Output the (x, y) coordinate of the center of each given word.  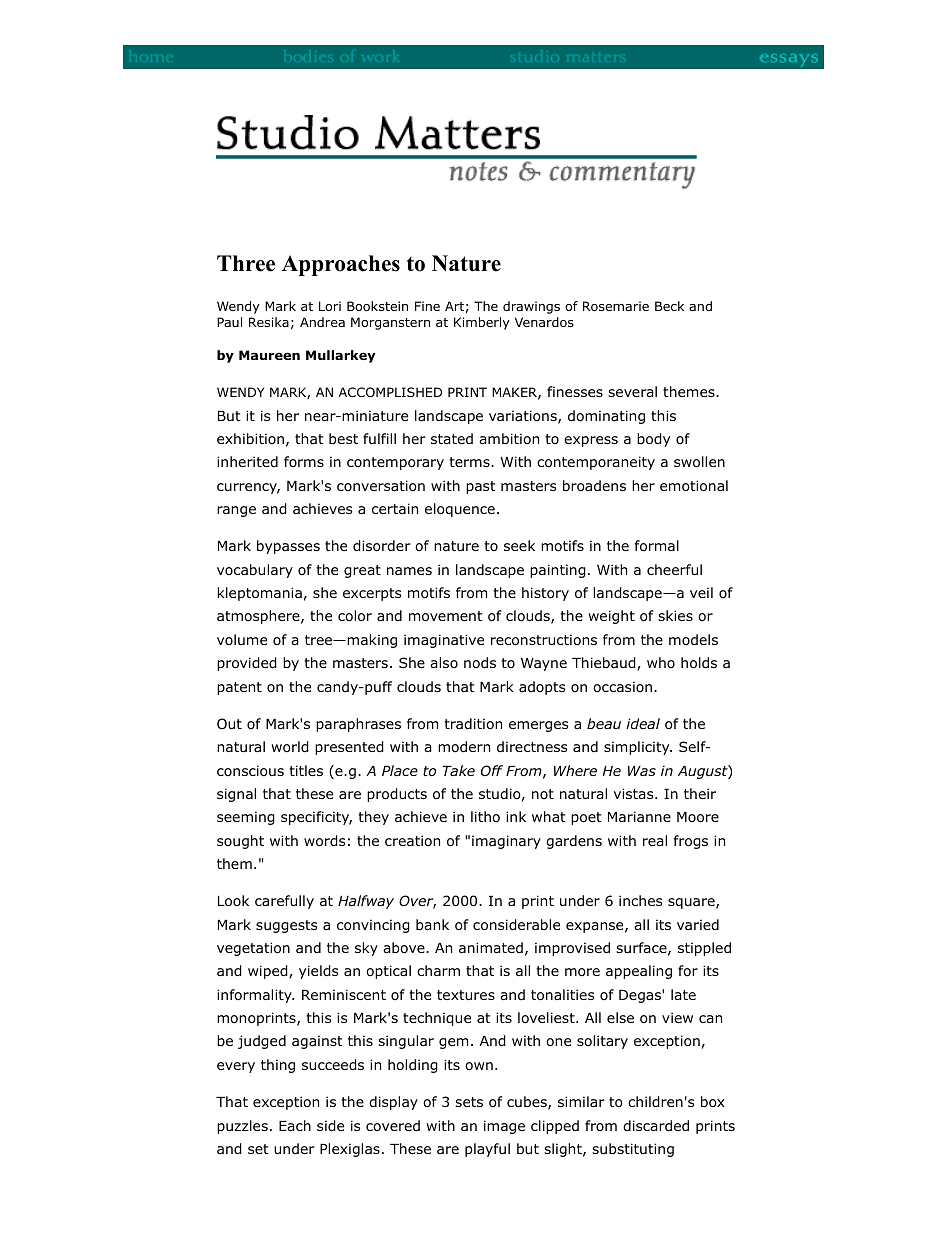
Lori (330, 306)
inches (640, 900)
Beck (669, 306)
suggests (286, 926)
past (481, 487)
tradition (473, 724)
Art (454, 306)
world (290, 747)
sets (469, 1102)
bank (432, 924)
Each (295, 1125)
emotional (694, 486)
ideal (643, 723)
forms (304, 461)
